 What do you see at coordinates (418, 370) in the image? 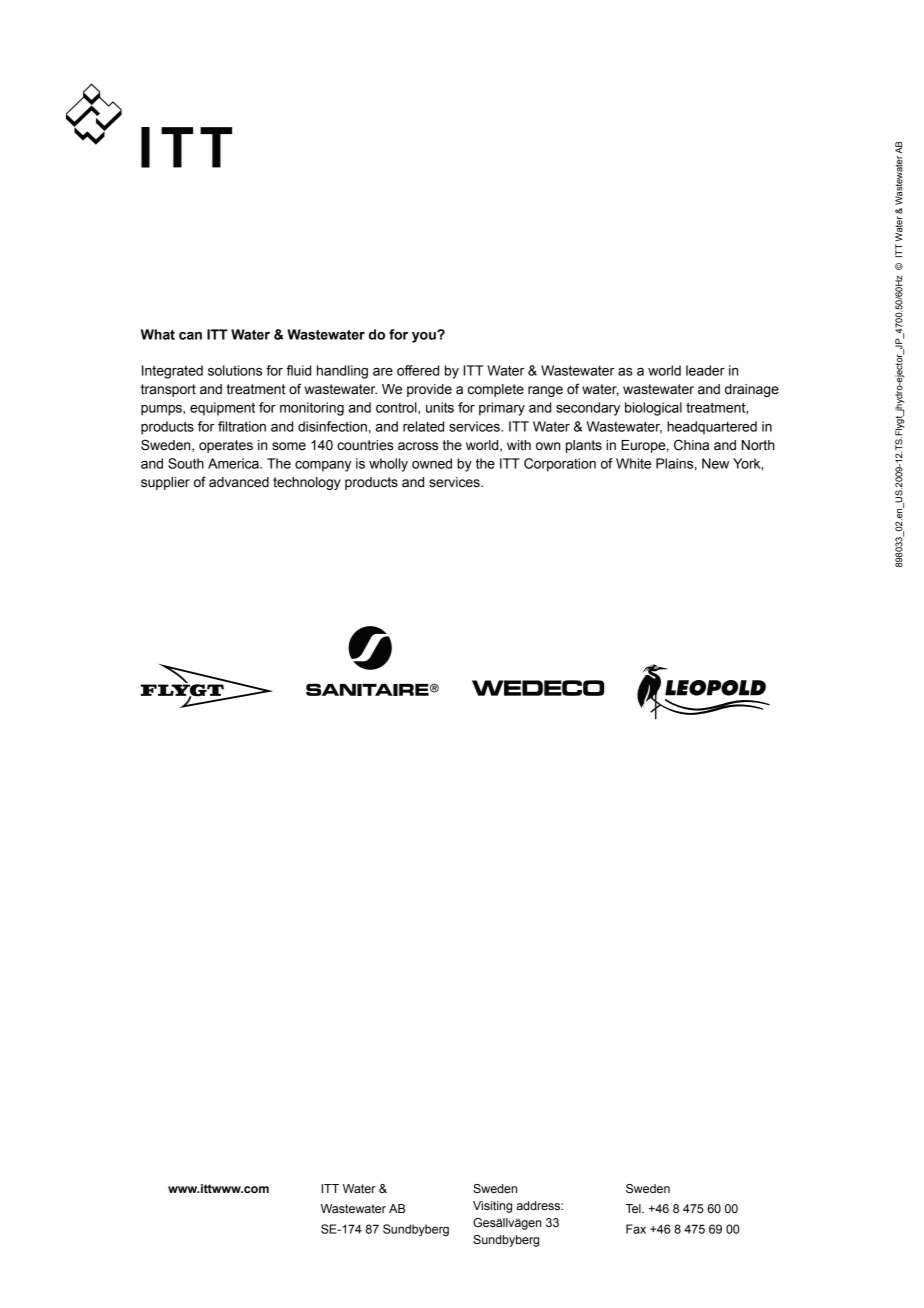
I see `offered` at bounding box center [418, 370].
